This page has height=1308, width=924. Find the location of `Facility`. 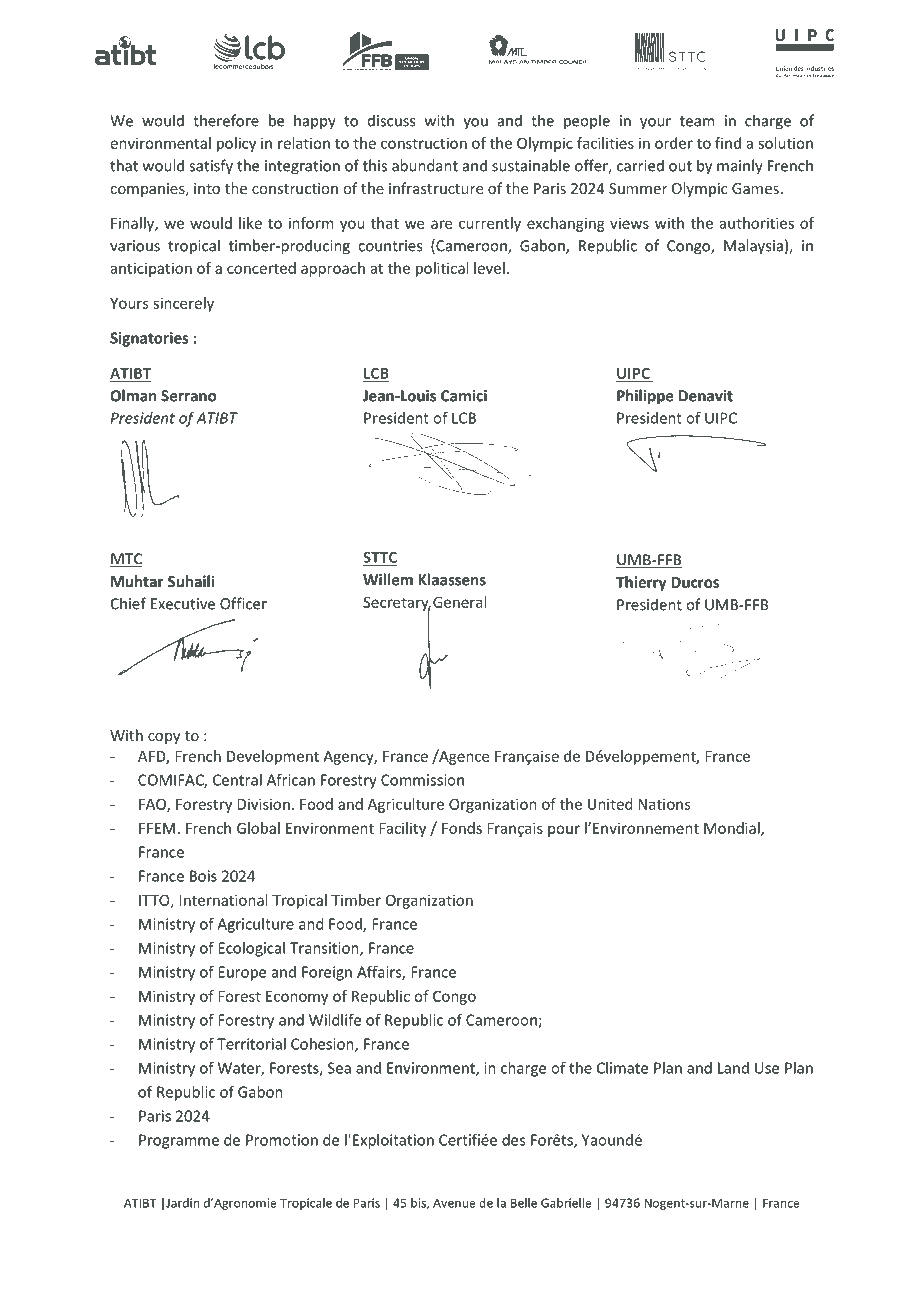

Facility is located at coordinates (402, 829).
